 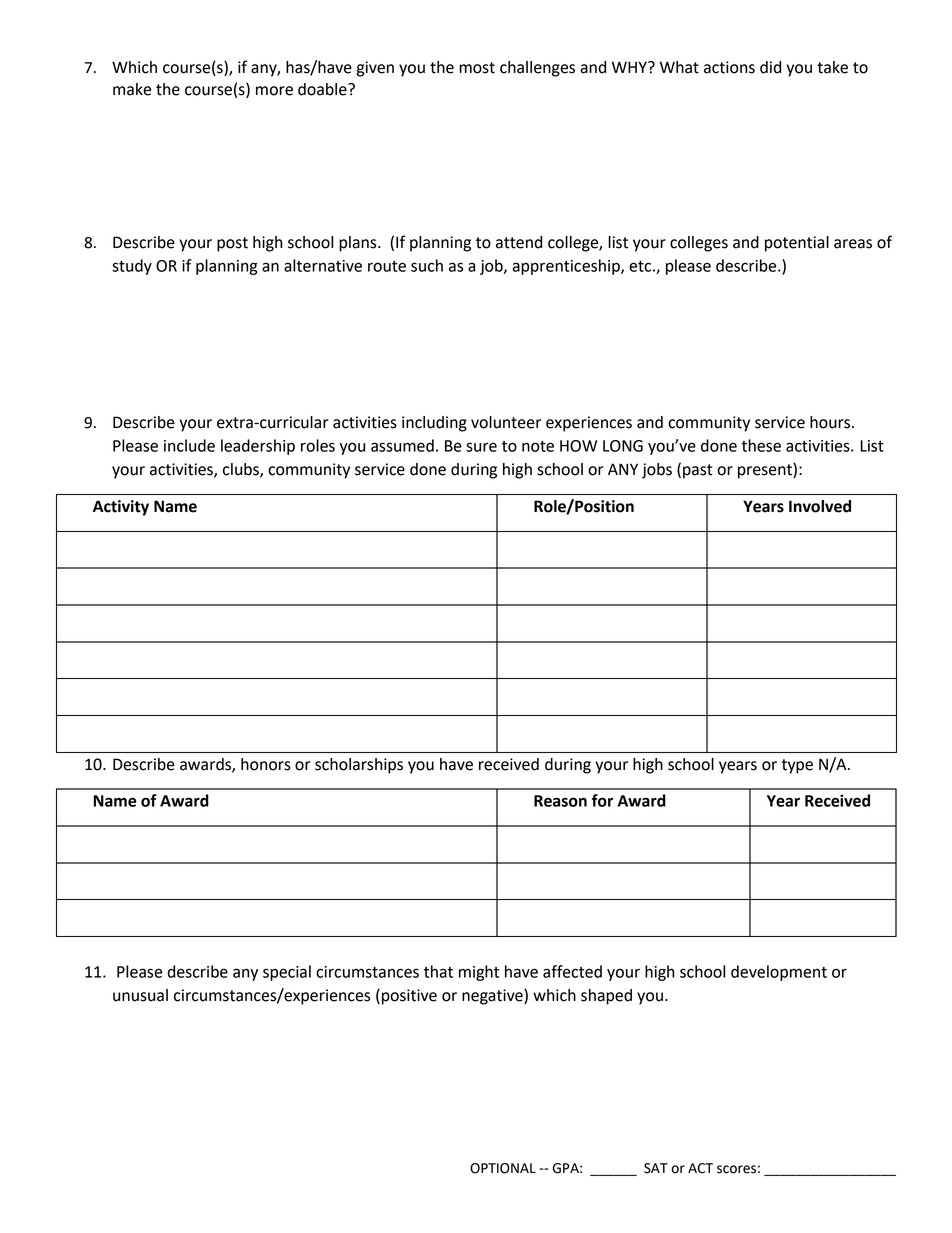 What do you see at coordinates (770, 67) in the page?
I see `did` at bounding box center [770, 67].
